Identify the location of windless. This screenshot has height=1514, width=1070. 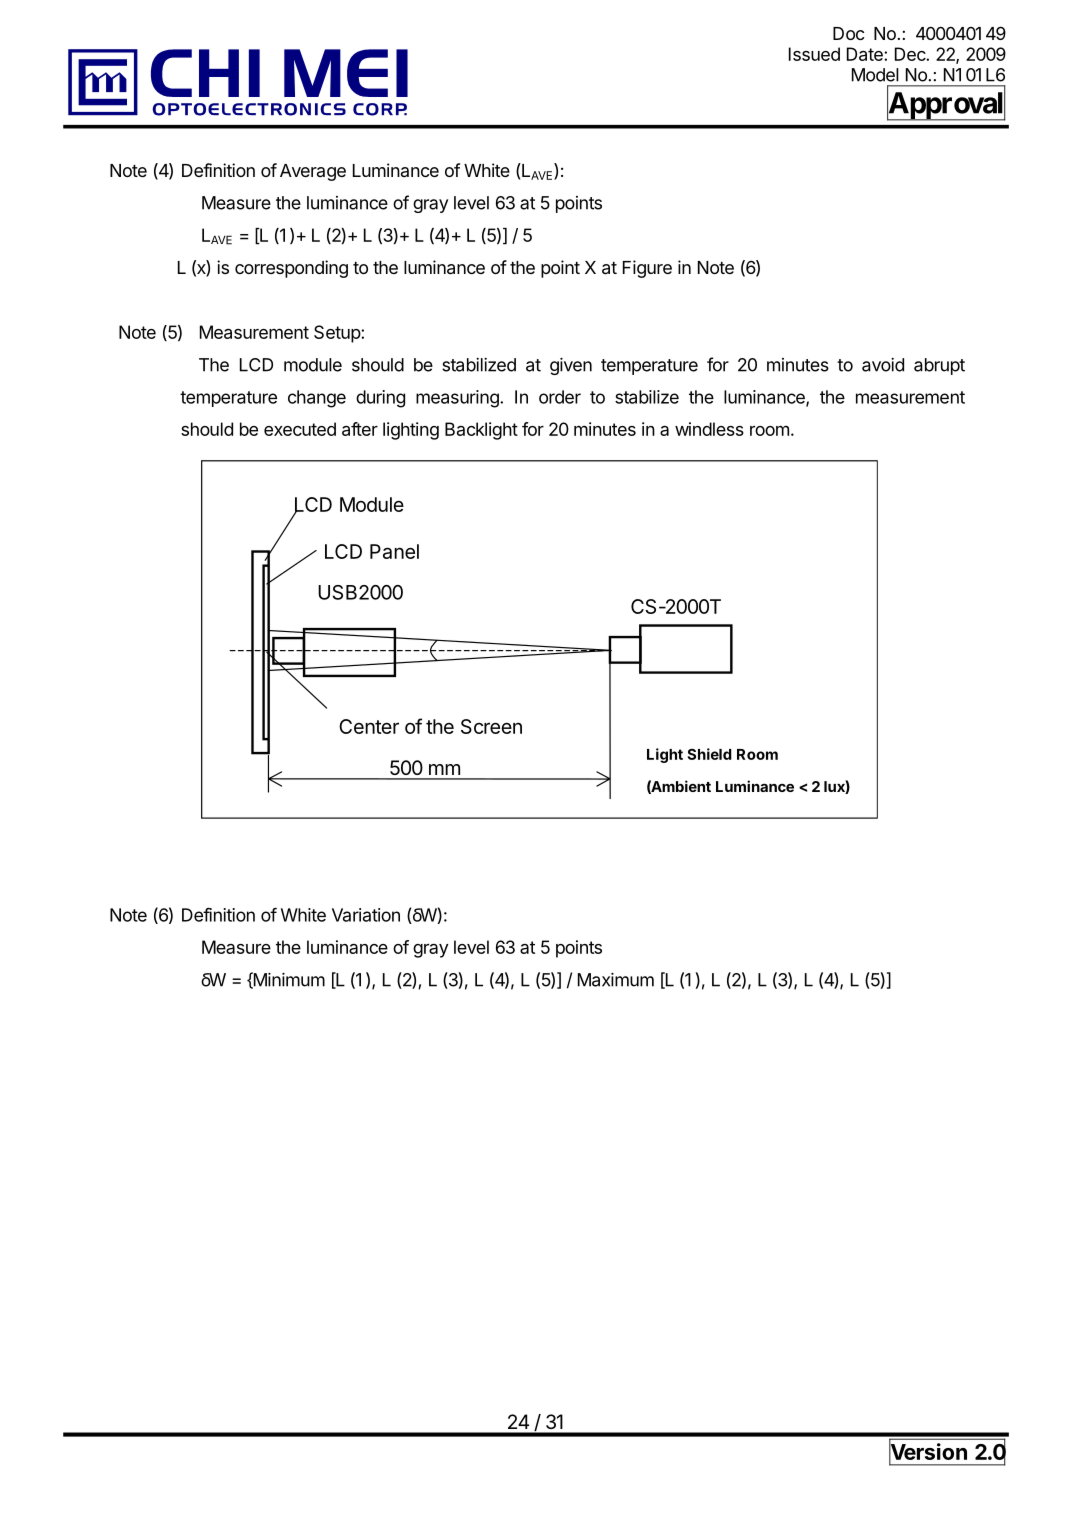
(709, 429).
